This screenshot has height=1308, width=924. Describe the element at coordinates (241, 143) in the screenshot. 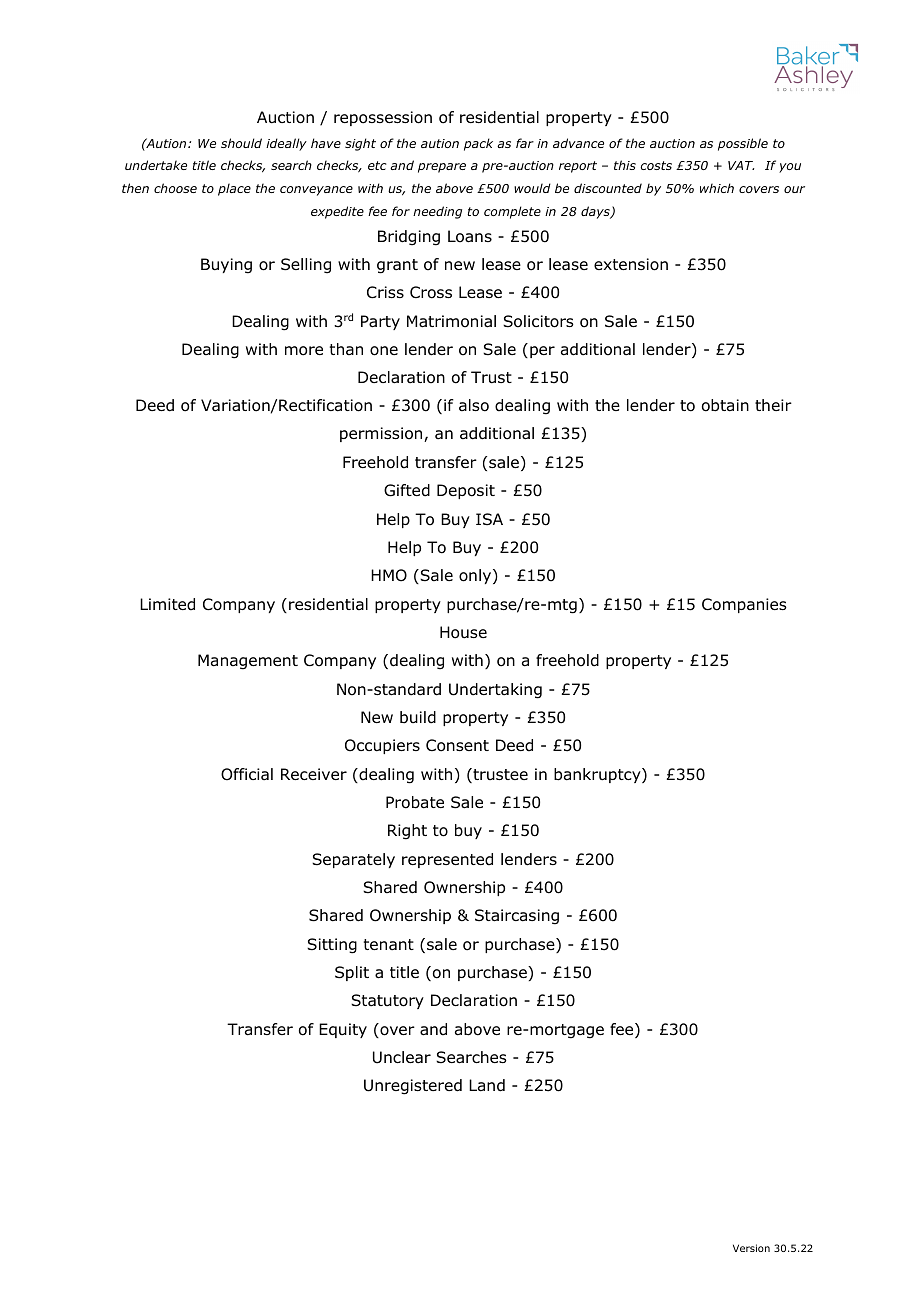

I see `should` at that location.
